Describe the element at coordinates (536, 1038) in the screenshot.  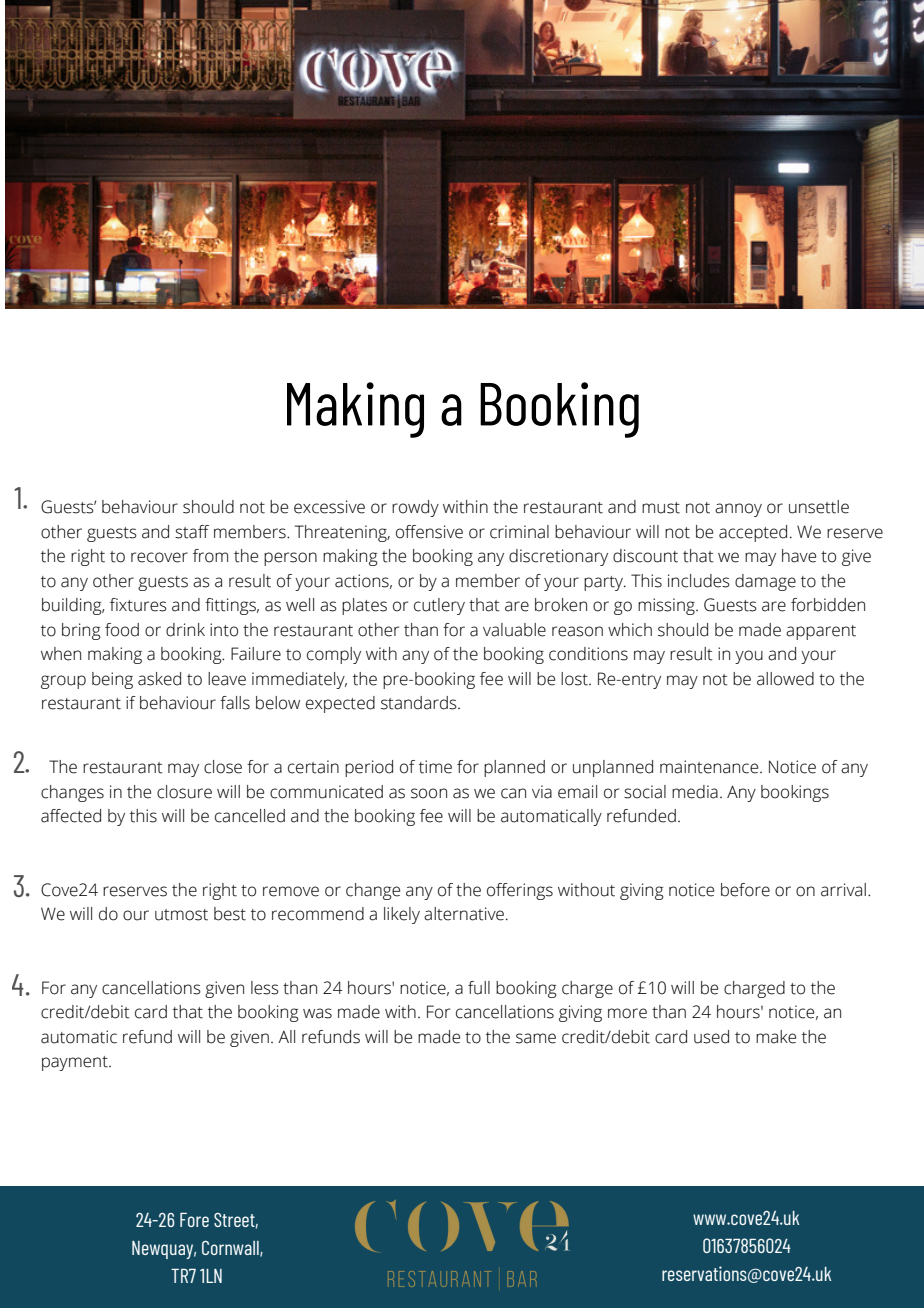
I see `same` at that location.
